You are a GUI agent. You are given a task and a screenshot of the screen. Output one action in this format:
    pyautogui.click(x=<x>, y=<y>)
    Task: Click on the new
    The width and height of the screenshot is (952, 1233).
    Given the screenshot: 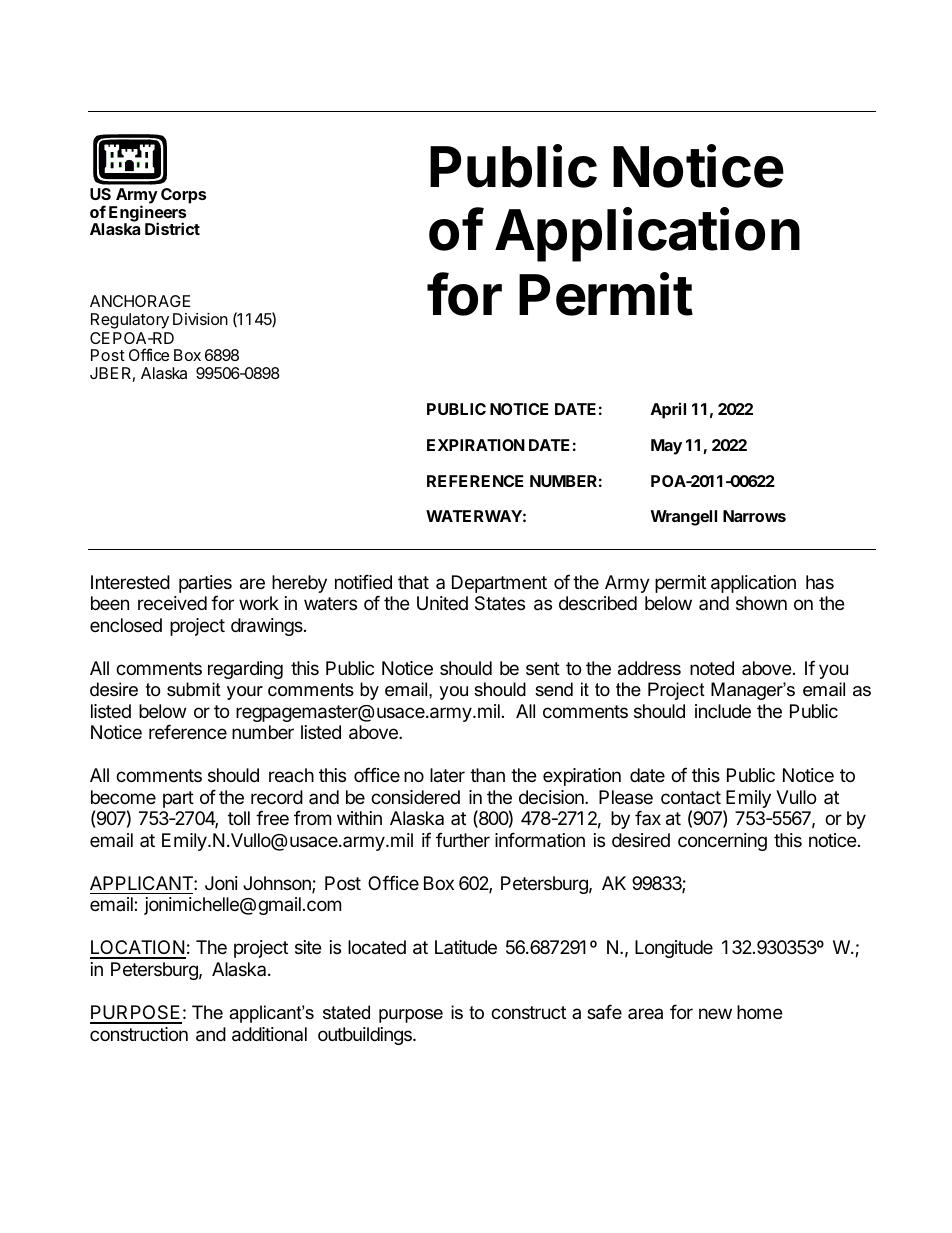 What is the action you would take?
    pyautogui.click(x=715, y=1013)
